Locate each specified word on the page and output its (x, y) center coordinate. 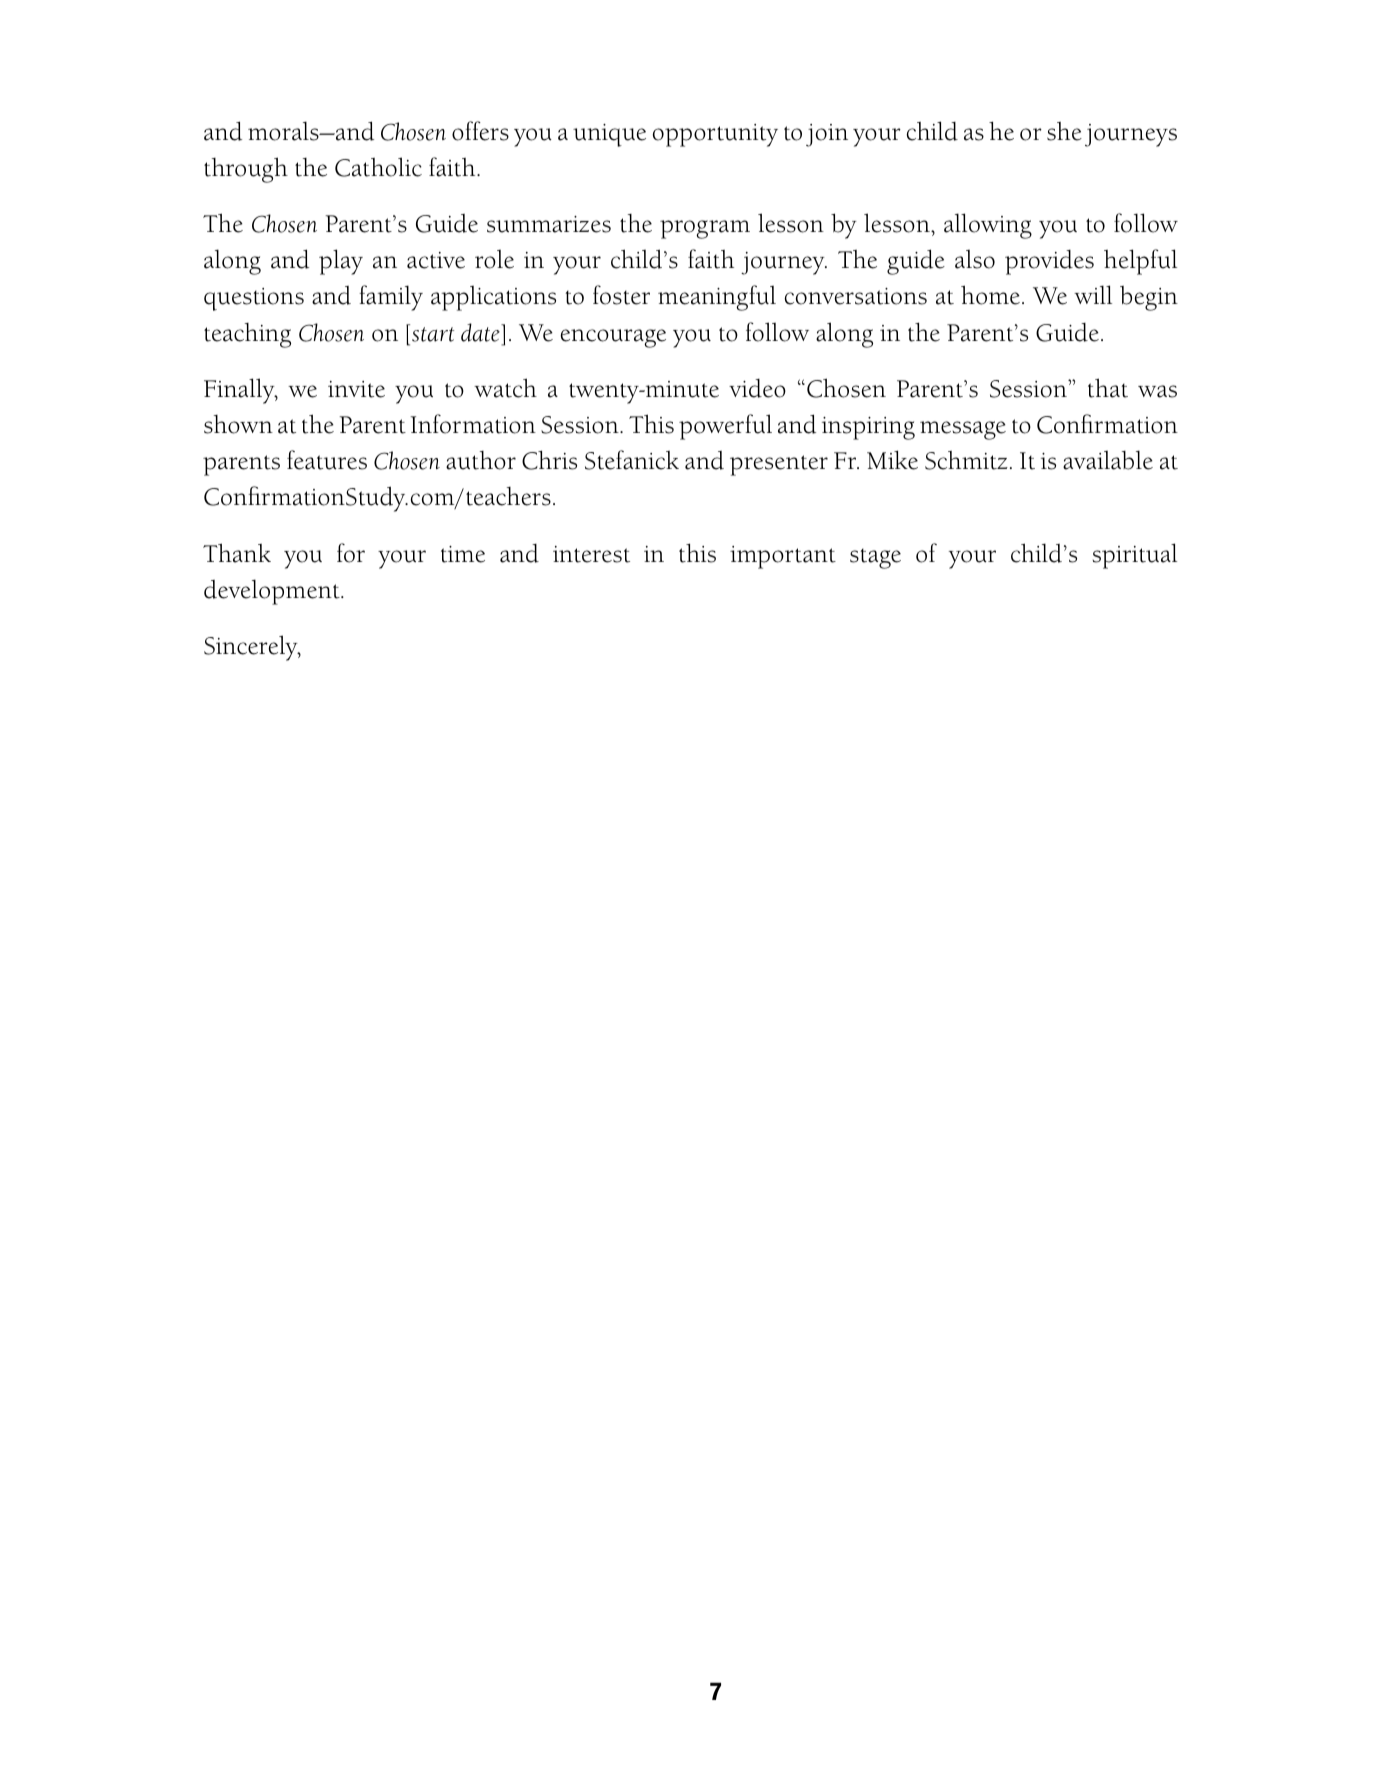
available (1108, 460)
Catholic (378, 167)
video (757, 388)
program (705, 229)
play (341, 262)
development (273, 592)
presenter (779, 465)
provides (1049, 262)
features (327, 460)
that (1108, 388)
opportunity (715, 135)
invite (356, 389)
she (1064, 131)
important (783, 557)
